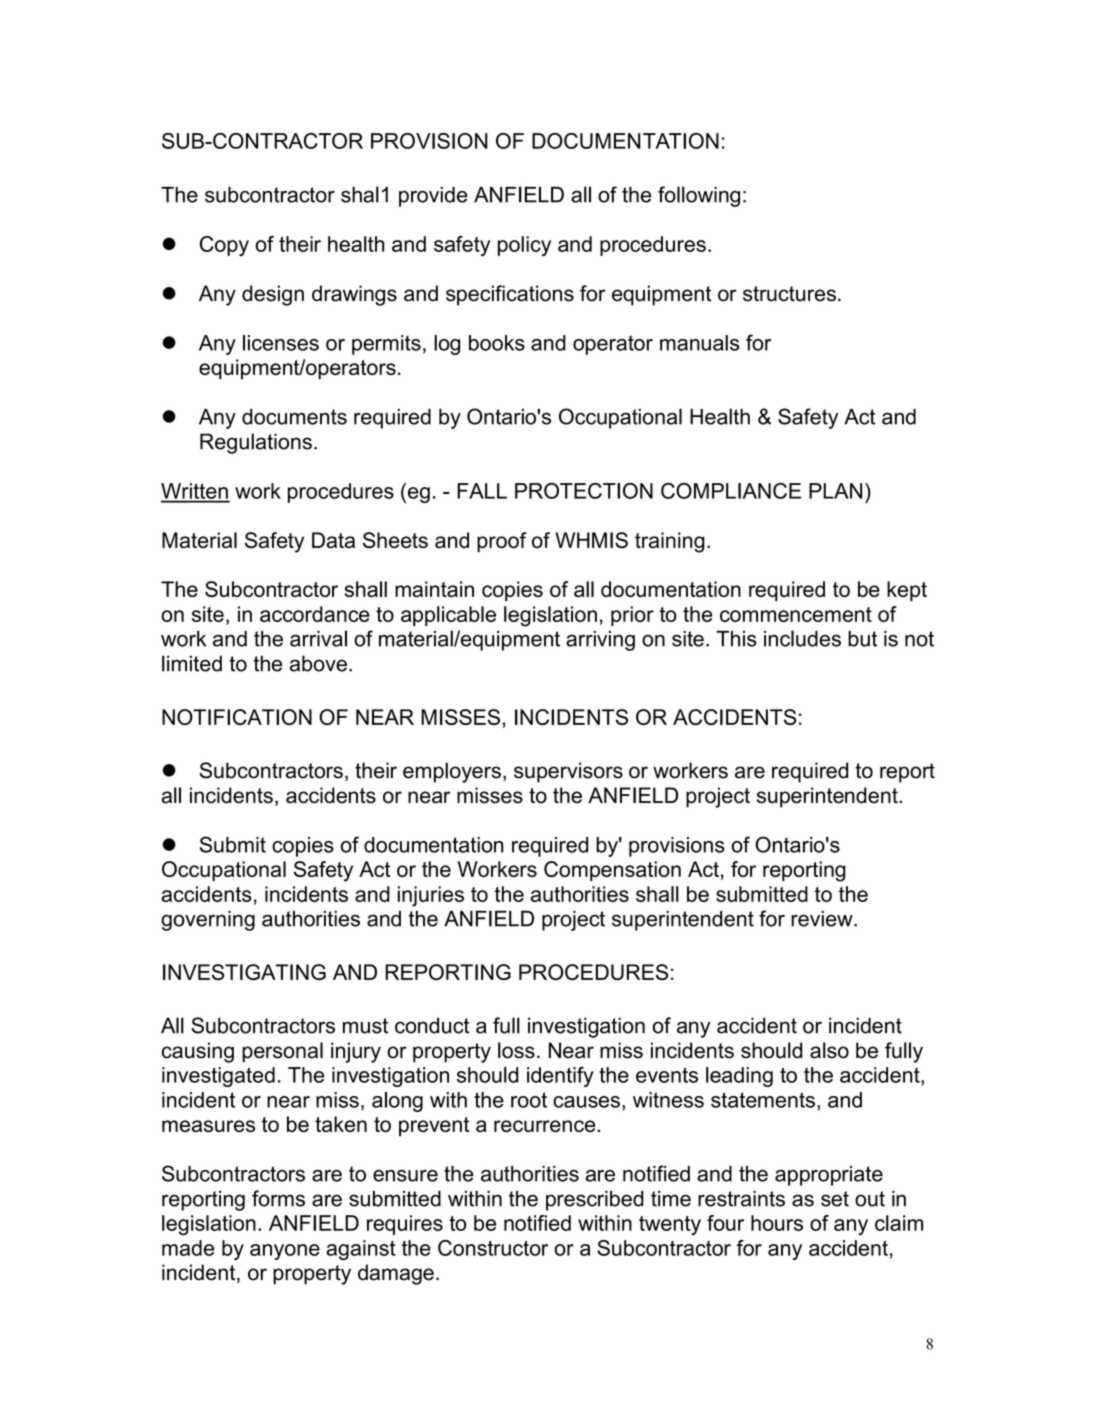 This image has height=1417, width=1095. I want to click on policy, so click(524, 246).
